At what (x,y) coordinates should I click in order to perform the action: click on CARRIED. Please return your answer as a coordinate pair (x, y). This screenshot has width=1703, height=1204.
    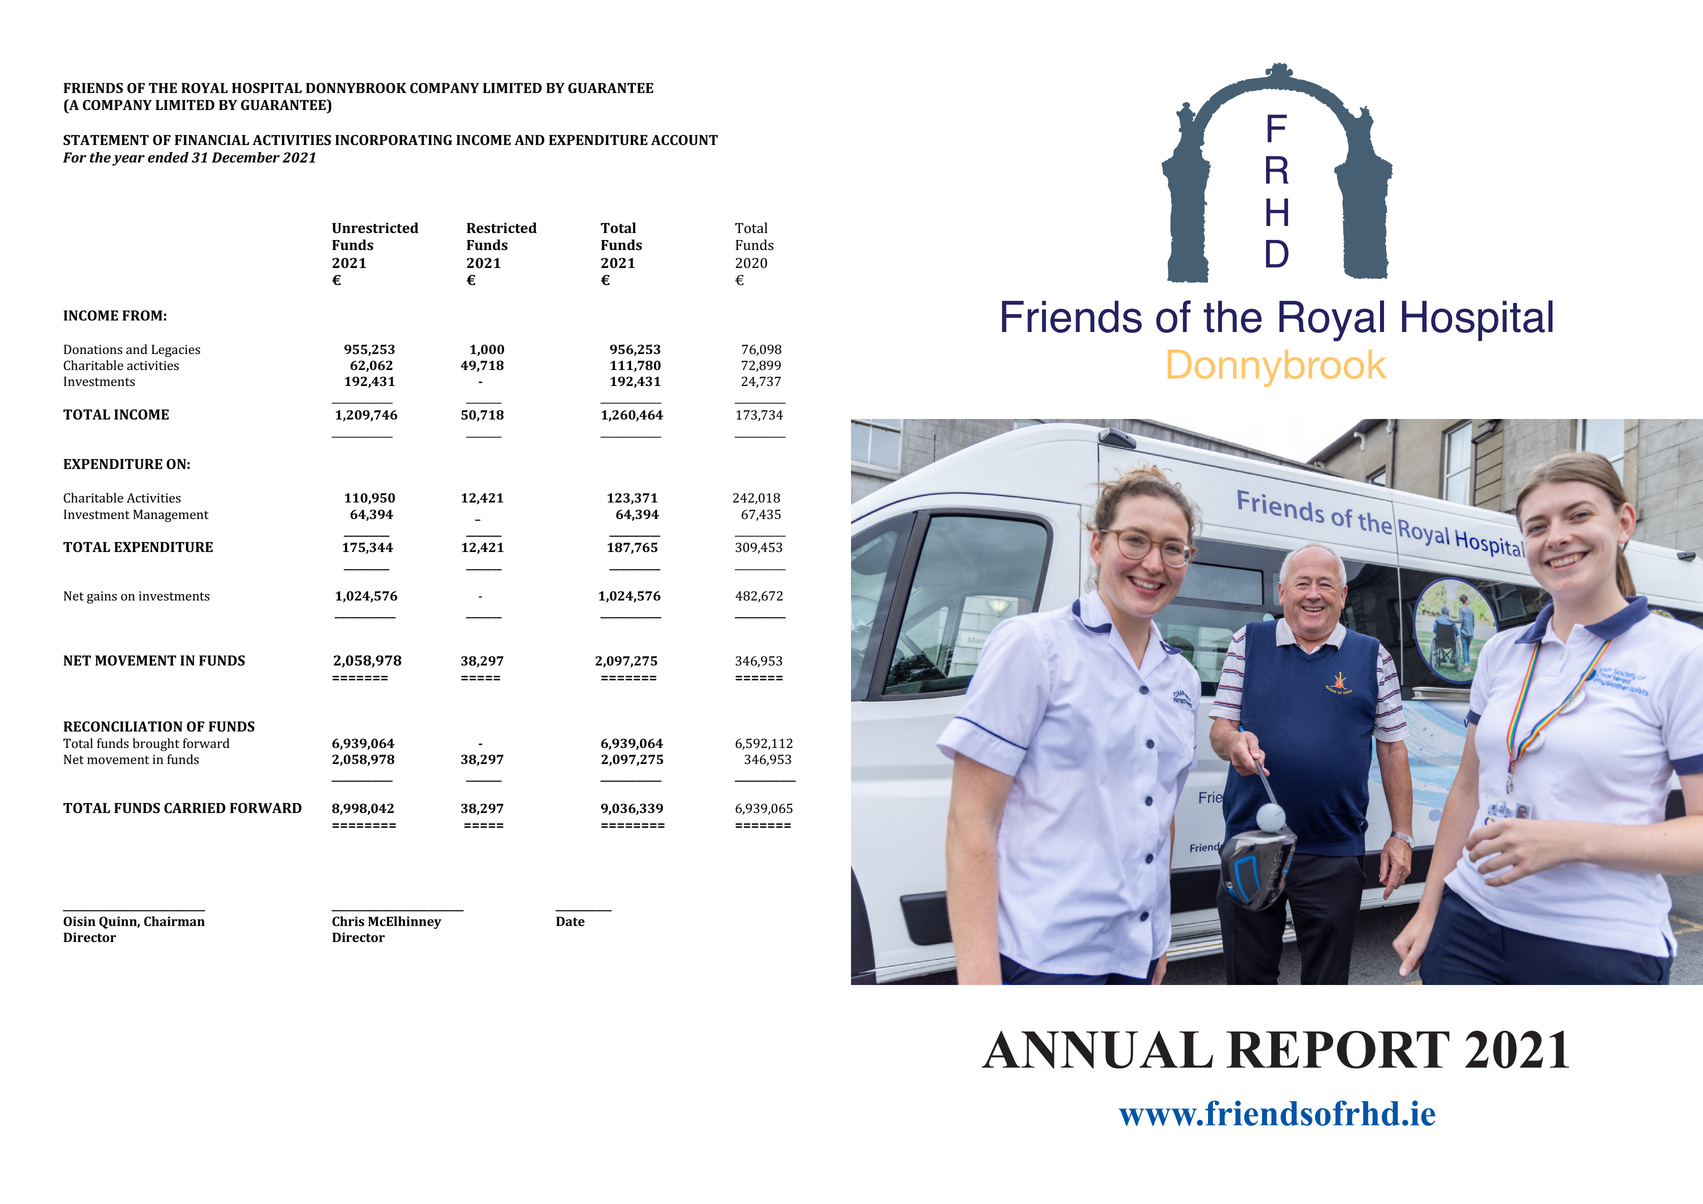
    Looking at the image, I should click on (195, 808).
